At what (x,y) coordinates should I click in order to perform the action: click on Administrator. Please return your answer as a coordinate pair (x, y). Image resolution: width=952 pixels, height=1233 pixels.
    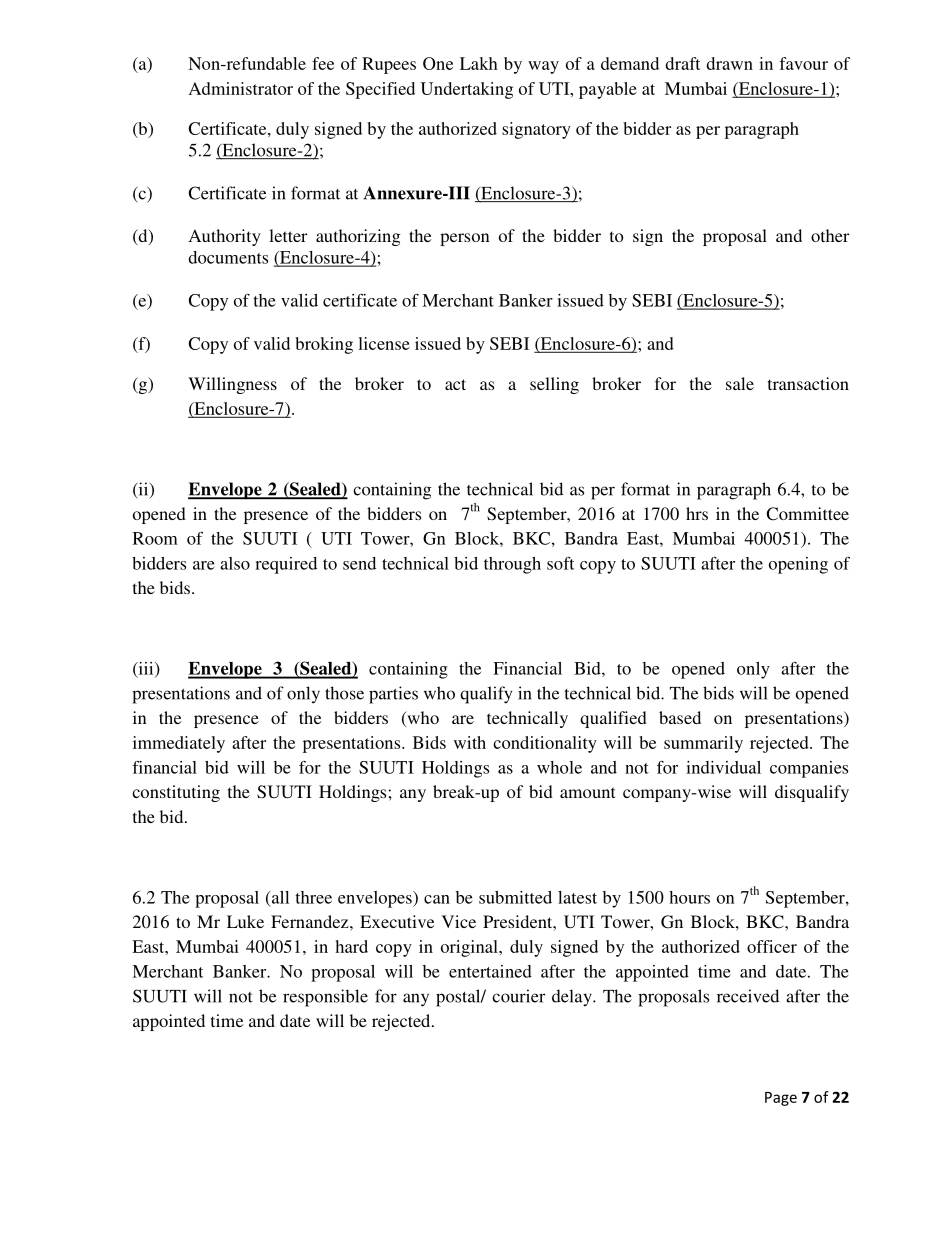
    Looking at the image, I should click on (241, 88).
